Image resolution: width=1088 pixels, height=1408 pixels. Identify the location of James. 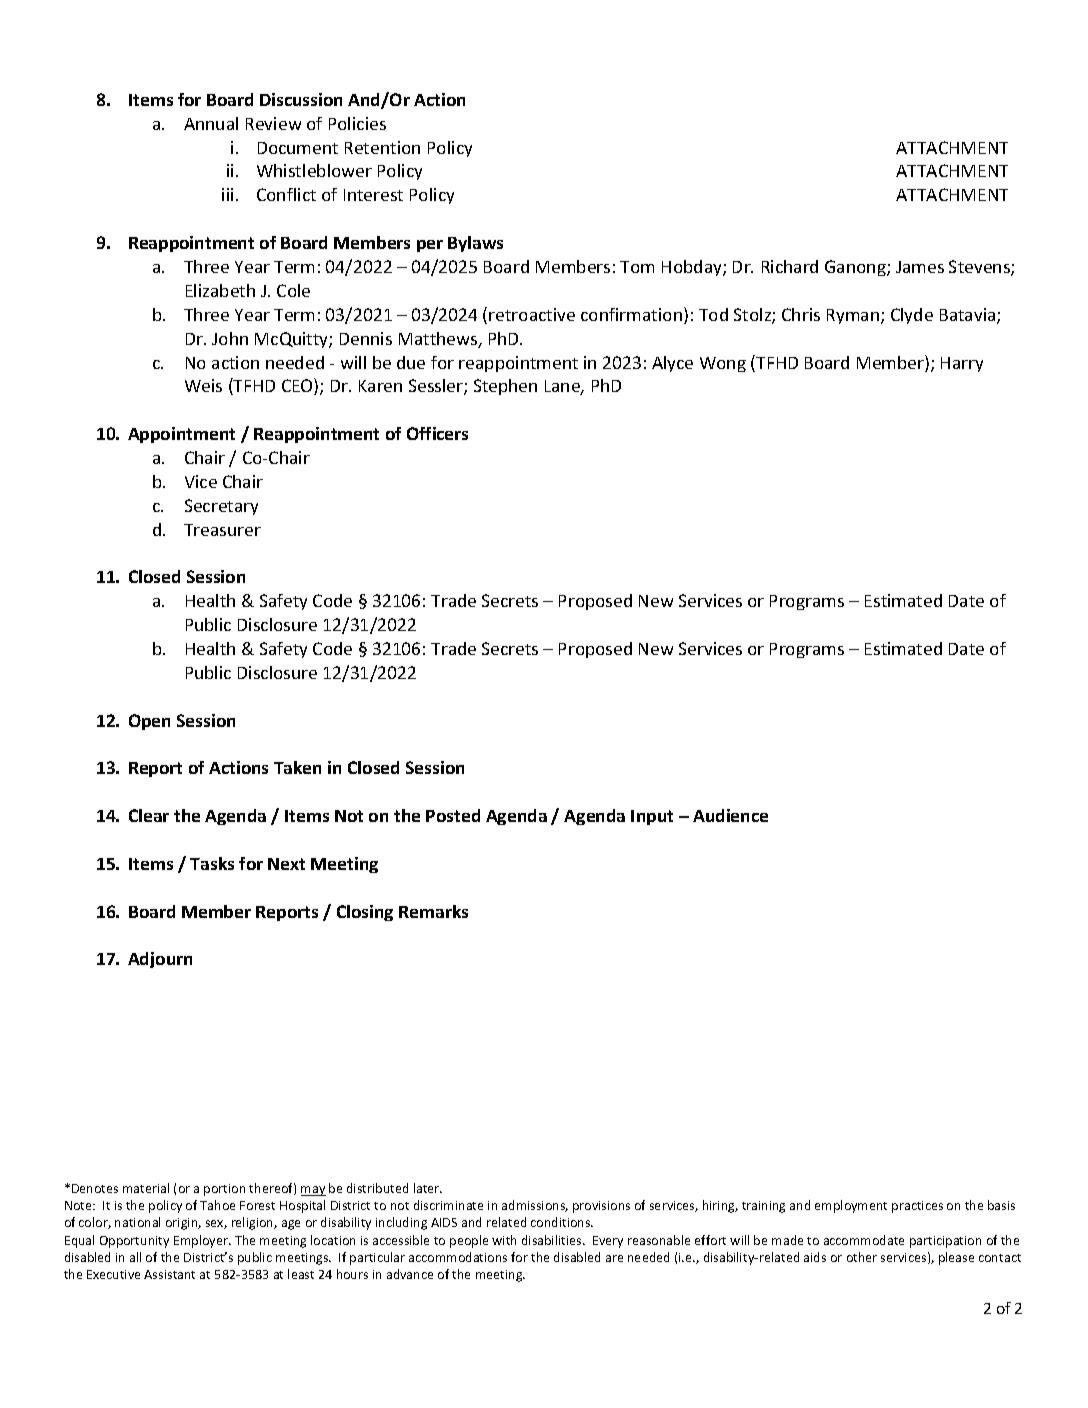
(920, 267).
